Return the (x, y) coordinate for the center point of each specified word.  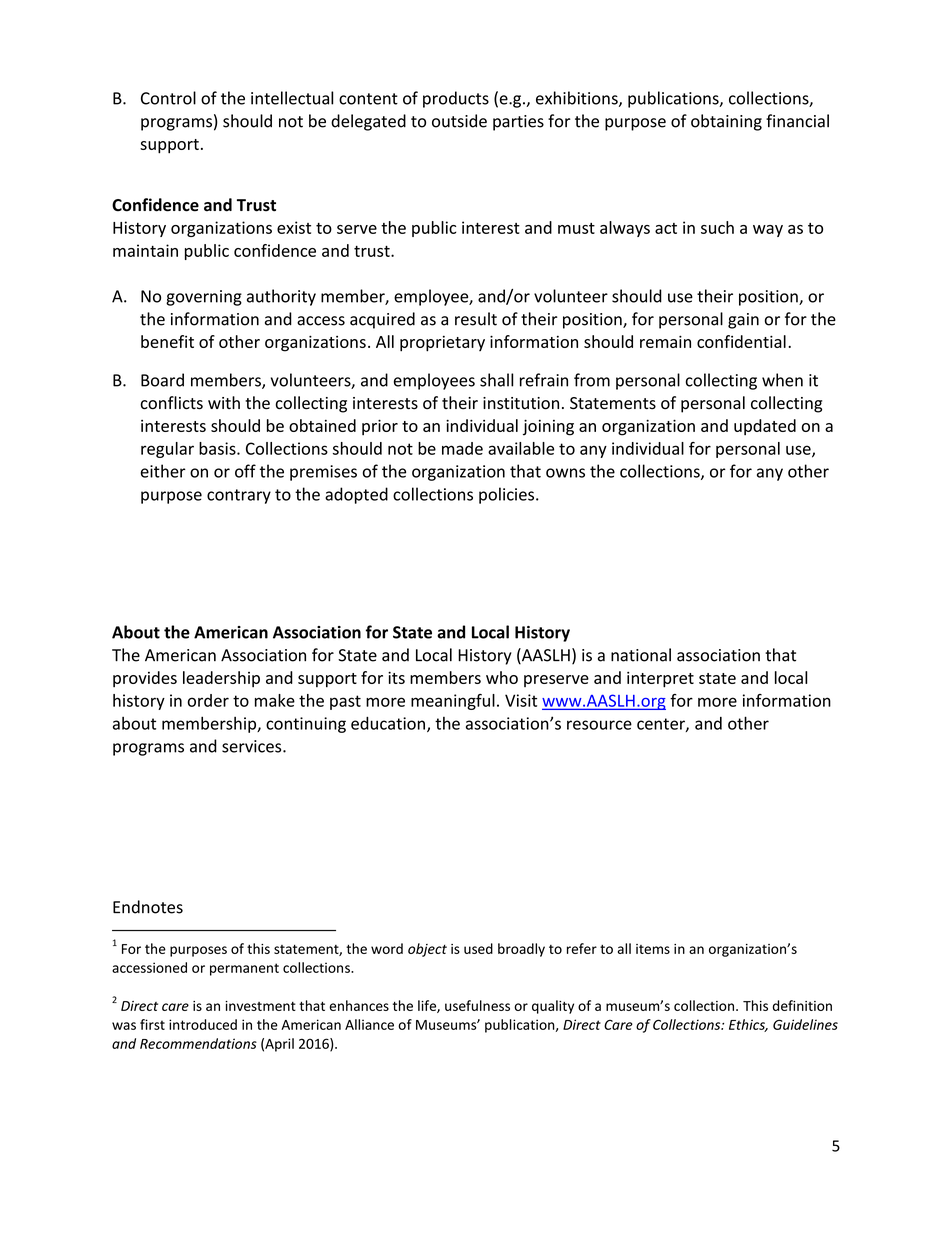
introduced (203, 1024)
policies (508, 495)
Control (168, 98)
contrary (239, 496)
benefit (167, 341)
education (388, 723)
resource (599, 725)
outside (459, 121)
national (641, 655)
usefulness (477, 1005)
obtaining (726, 122)
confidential (741, 341)
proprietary (442, 344)
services (253, 746)
